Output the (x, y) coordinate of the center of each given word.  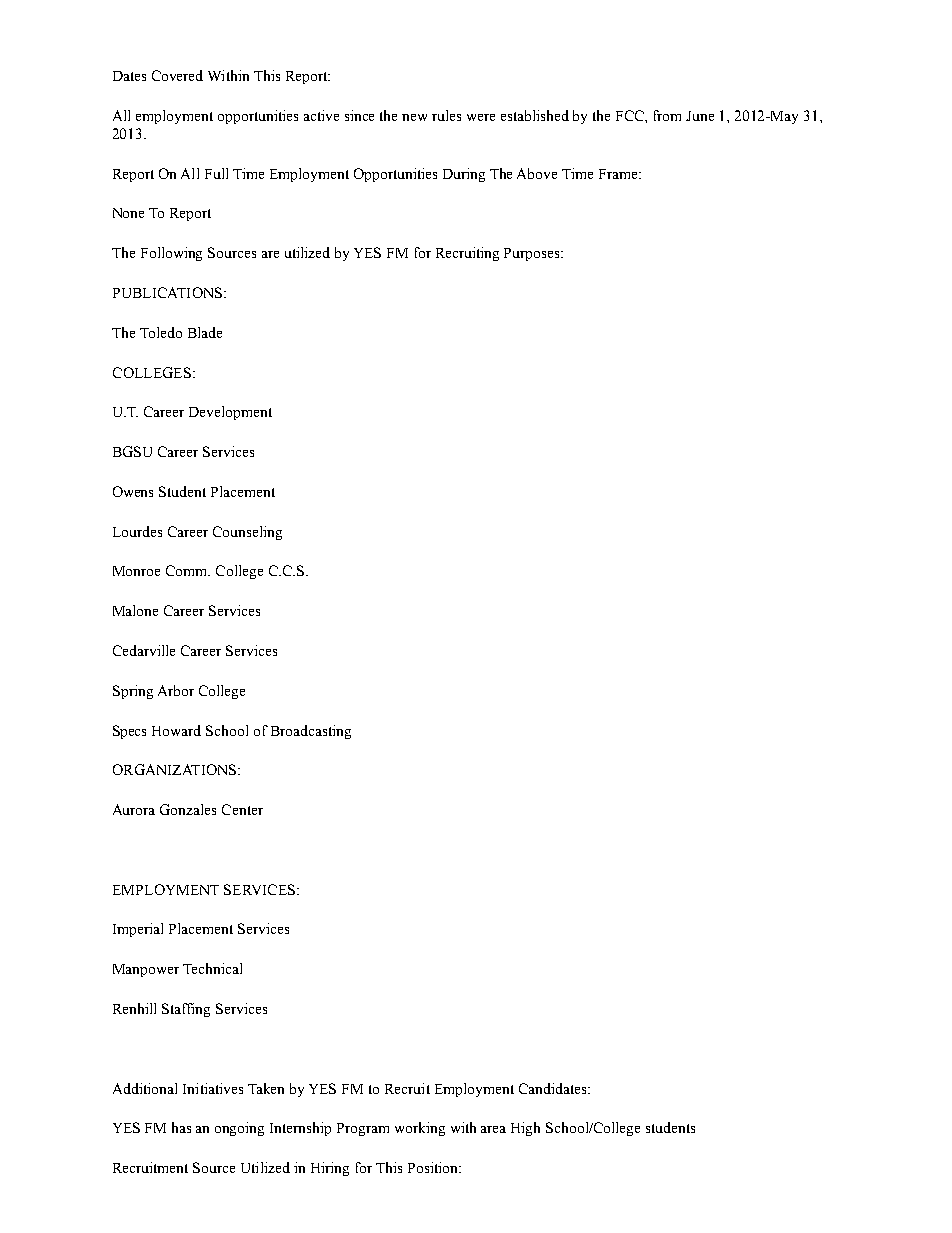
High (525, 1129)
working (420, 1129)
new (414, 117)
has (181, 1127)
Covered (177, 75)
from (667, 115)
